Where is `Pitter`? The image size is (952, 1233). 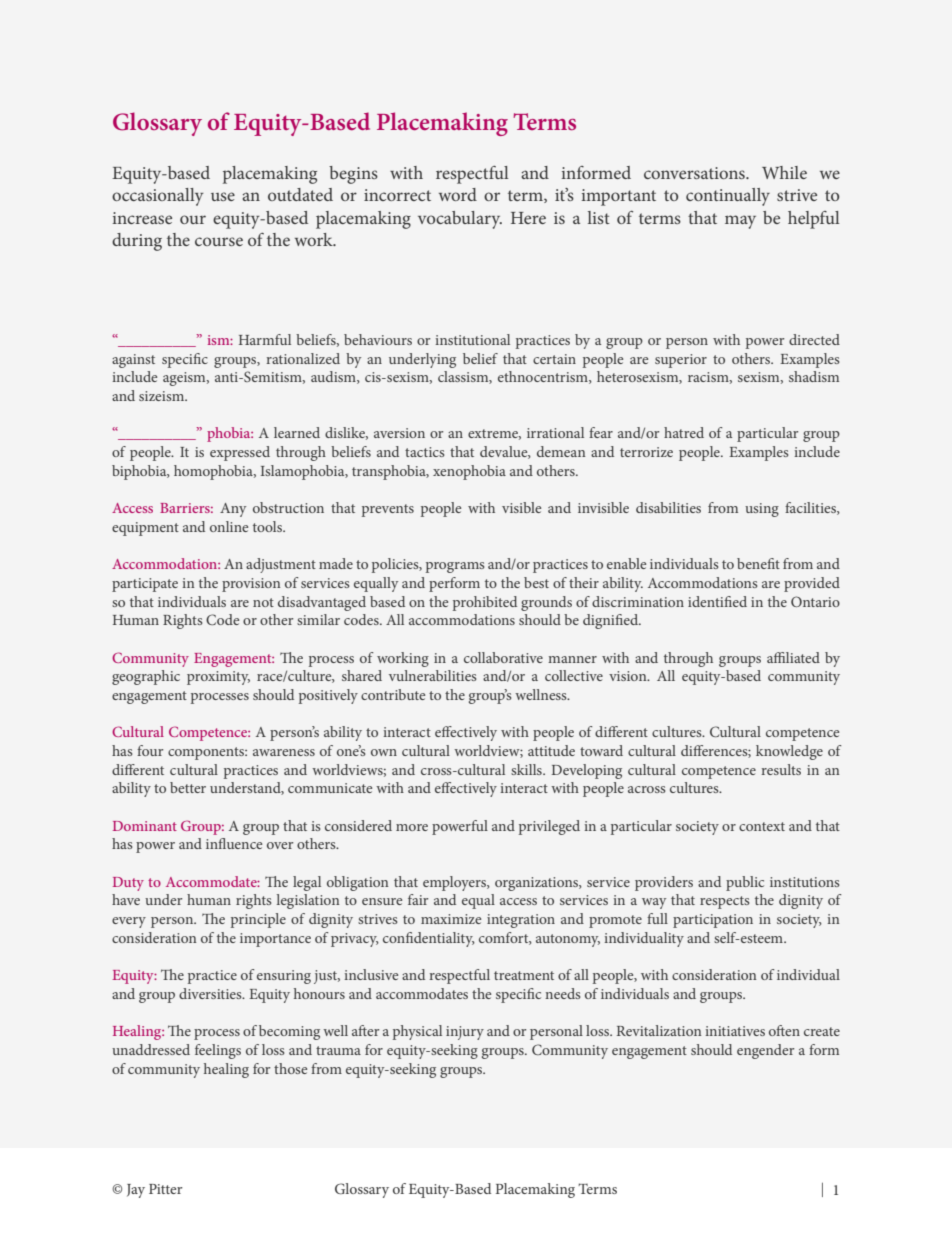 Pitter is located at coordinates (166, 1189).
